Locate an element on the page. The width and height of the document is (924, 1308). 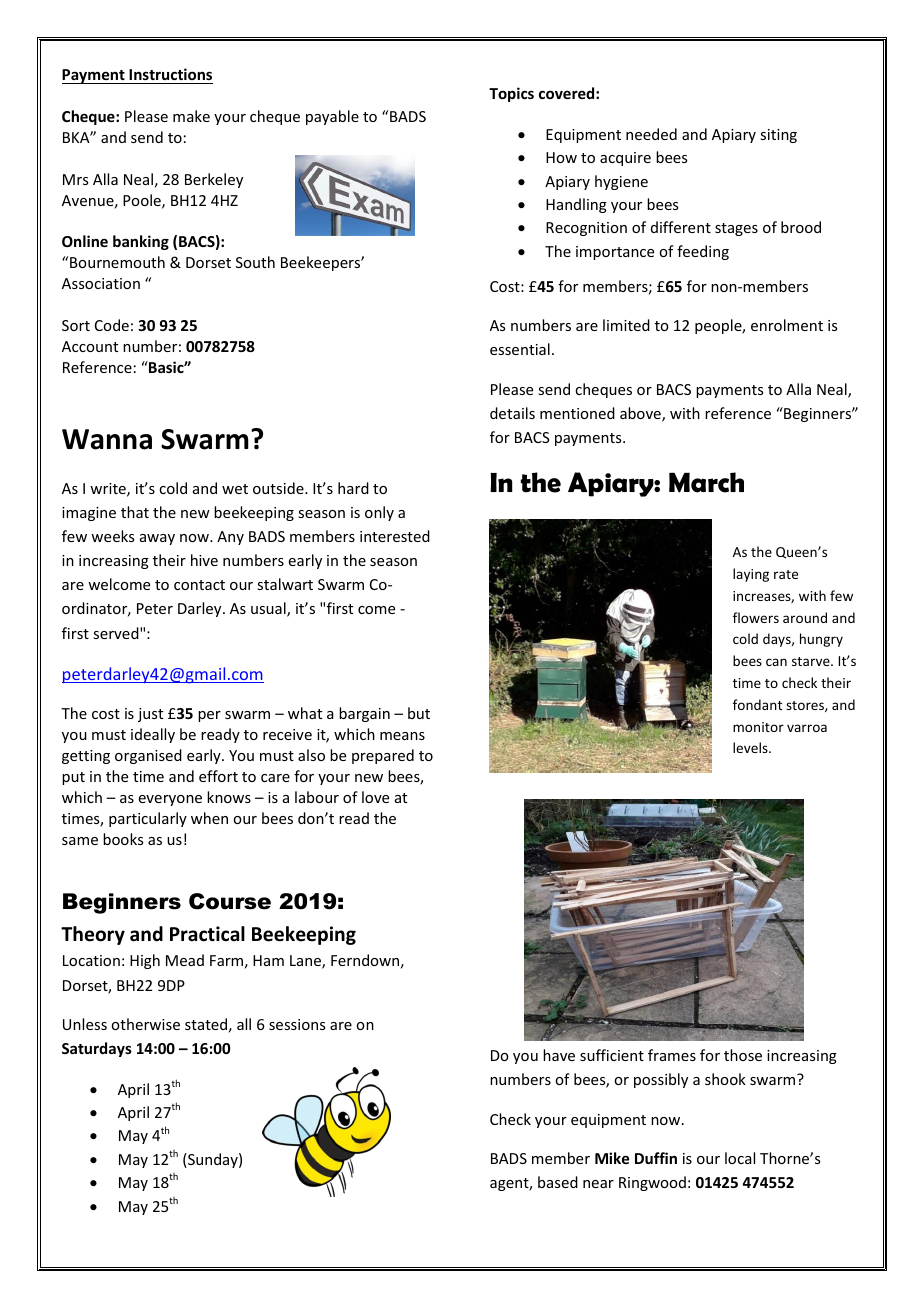
make is located at coordinates (191, 116).
